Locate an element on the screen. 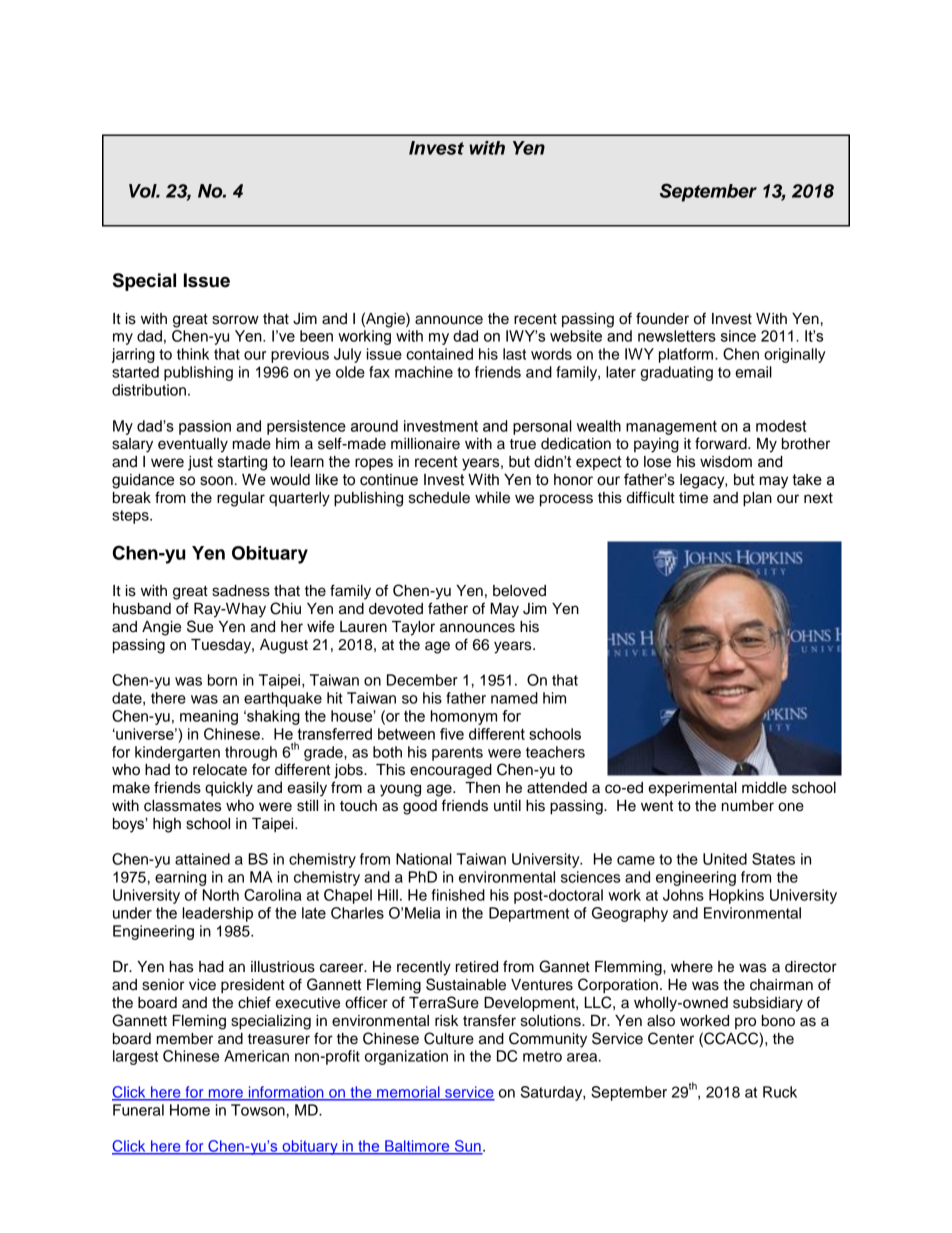 This screenshot has width=952, height=1233. Sun is located at coordinates (467, 1147).
